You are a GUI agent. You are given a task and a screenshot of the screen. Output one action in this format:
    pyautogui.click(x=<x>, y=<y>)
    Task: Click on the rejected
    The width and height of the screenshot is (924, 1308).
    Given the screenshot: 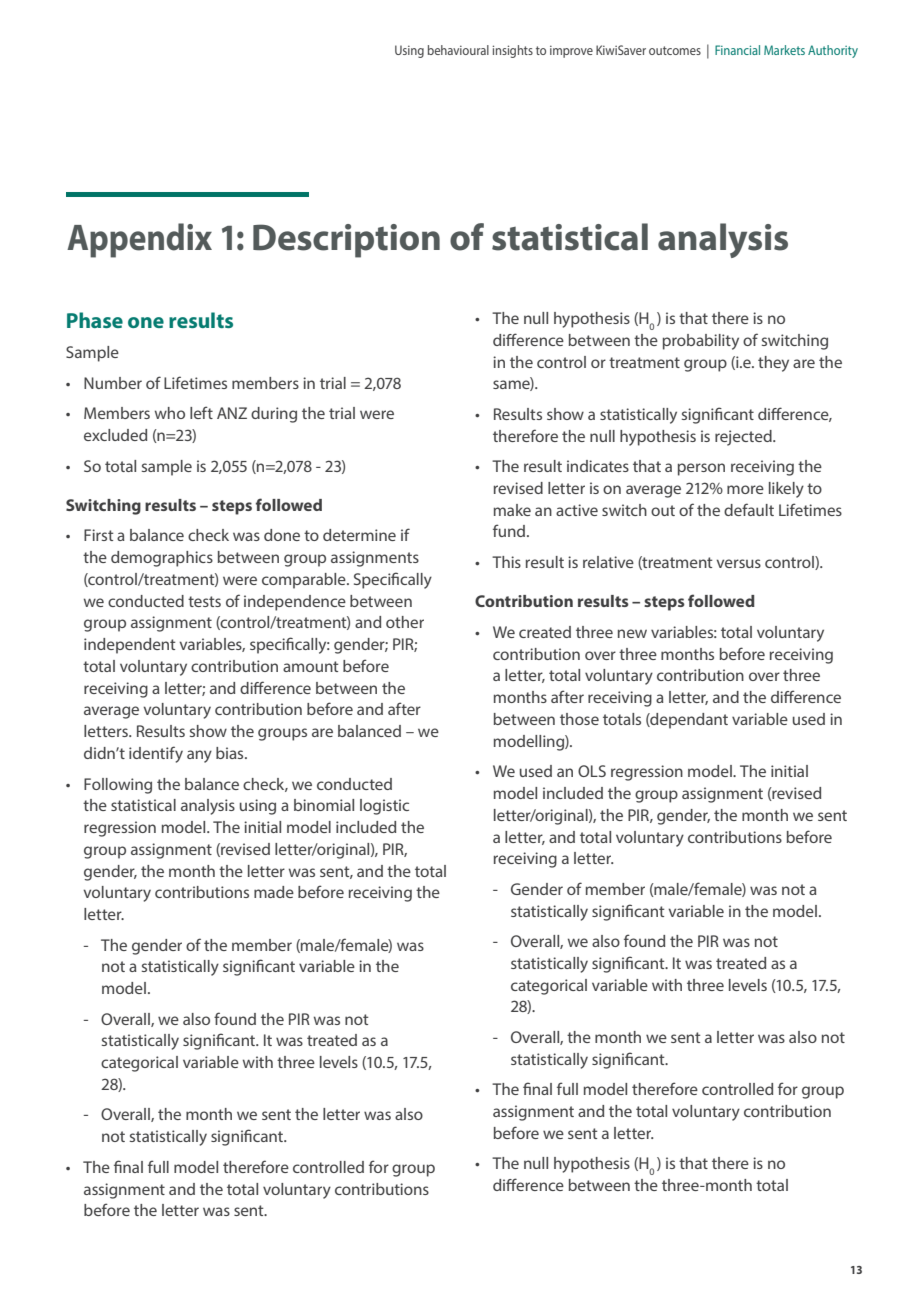 What is the action you would take?
    pyautogui.click(x=744, y=438)
